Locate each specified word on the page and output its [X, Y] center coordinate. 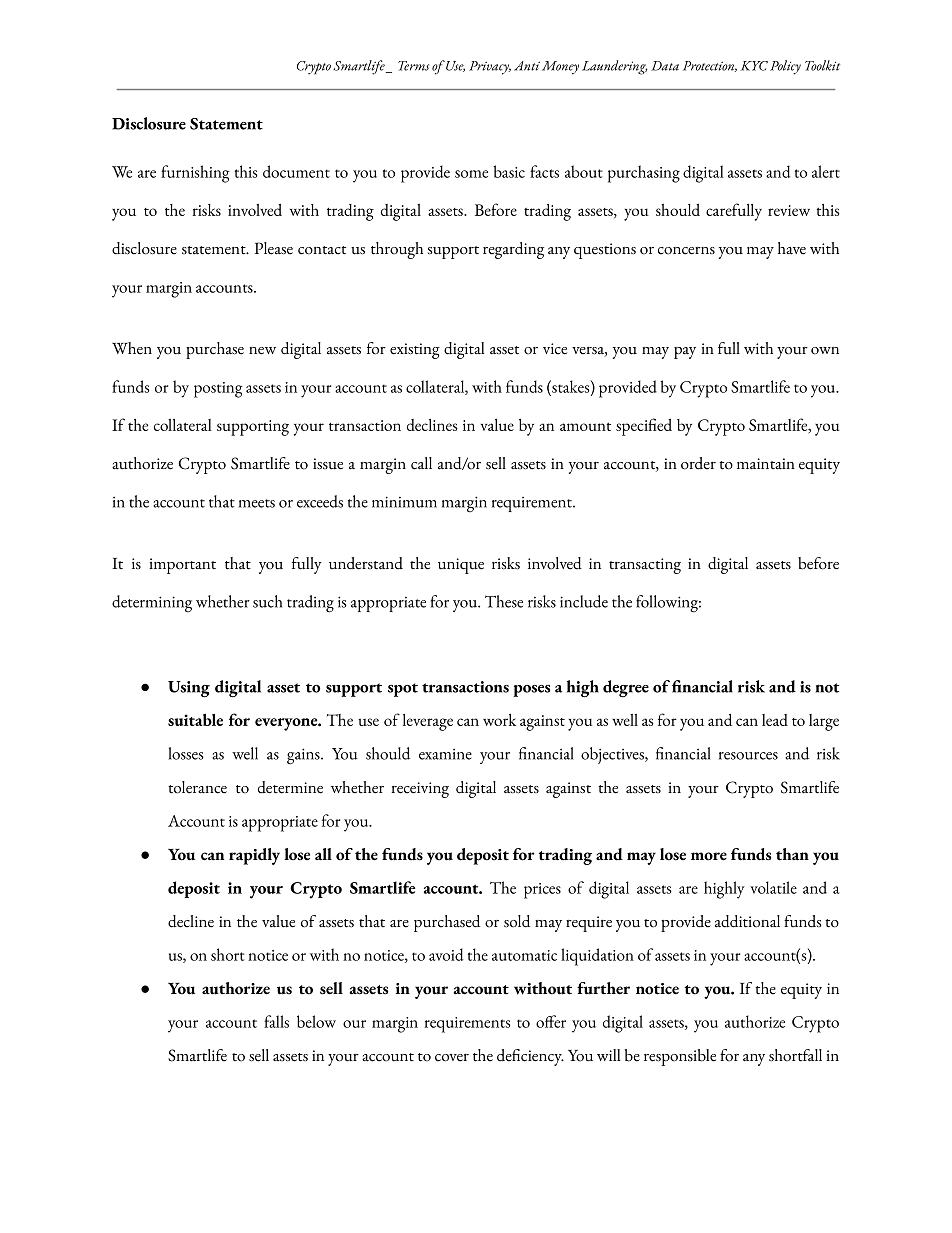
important [182, 566]
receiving [420, 790]
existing [415, 351]
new [262, 351]
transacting [645, 566]
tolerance [197, 787]
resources [748, 756]
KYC [754, 66]
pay [685, 353]
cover [452, 1058]
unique [461, 566]
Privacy [490, 68]
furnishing [195, 174]
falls [276, 1021]
